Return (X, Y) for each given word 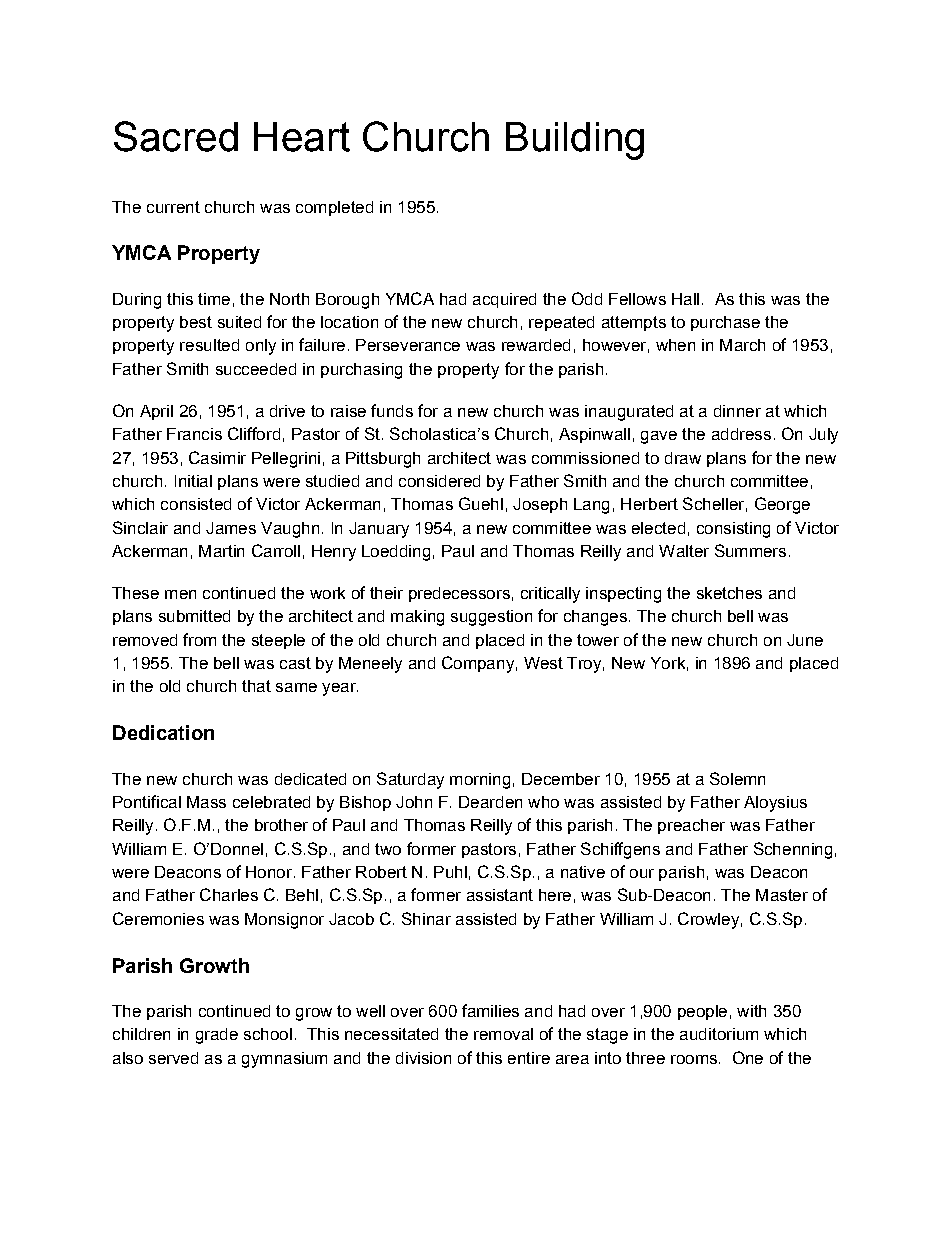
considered (439, 481)
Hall (685, 299)
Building (575, 141)
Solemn (737, 778)
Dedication (163, 732)
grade (217, 1036)
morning (480, 781)
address (741, 434)
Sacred (176, 136)
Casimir (217, 457)
